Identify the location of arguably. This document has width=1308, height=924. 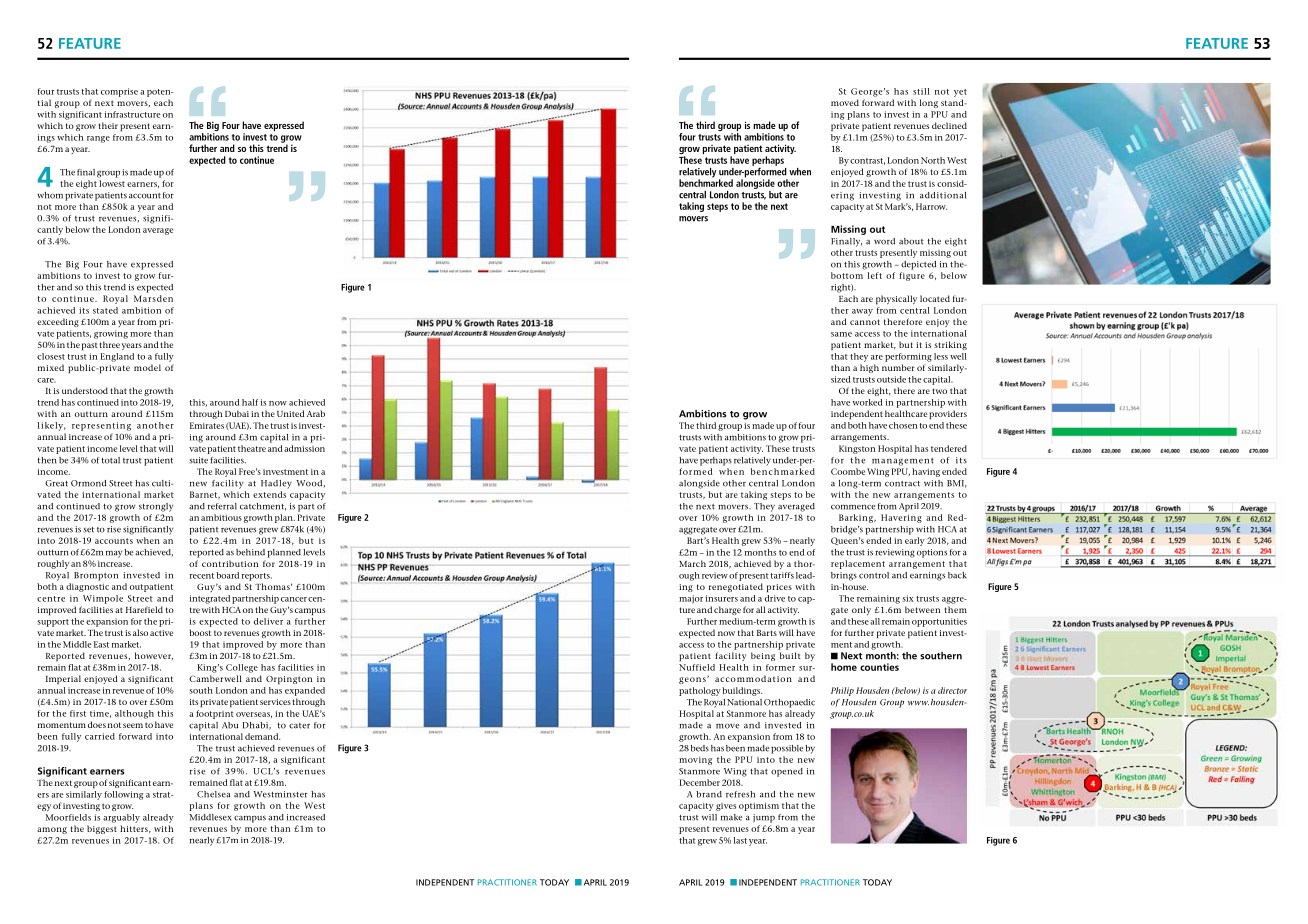
(121, 818).
